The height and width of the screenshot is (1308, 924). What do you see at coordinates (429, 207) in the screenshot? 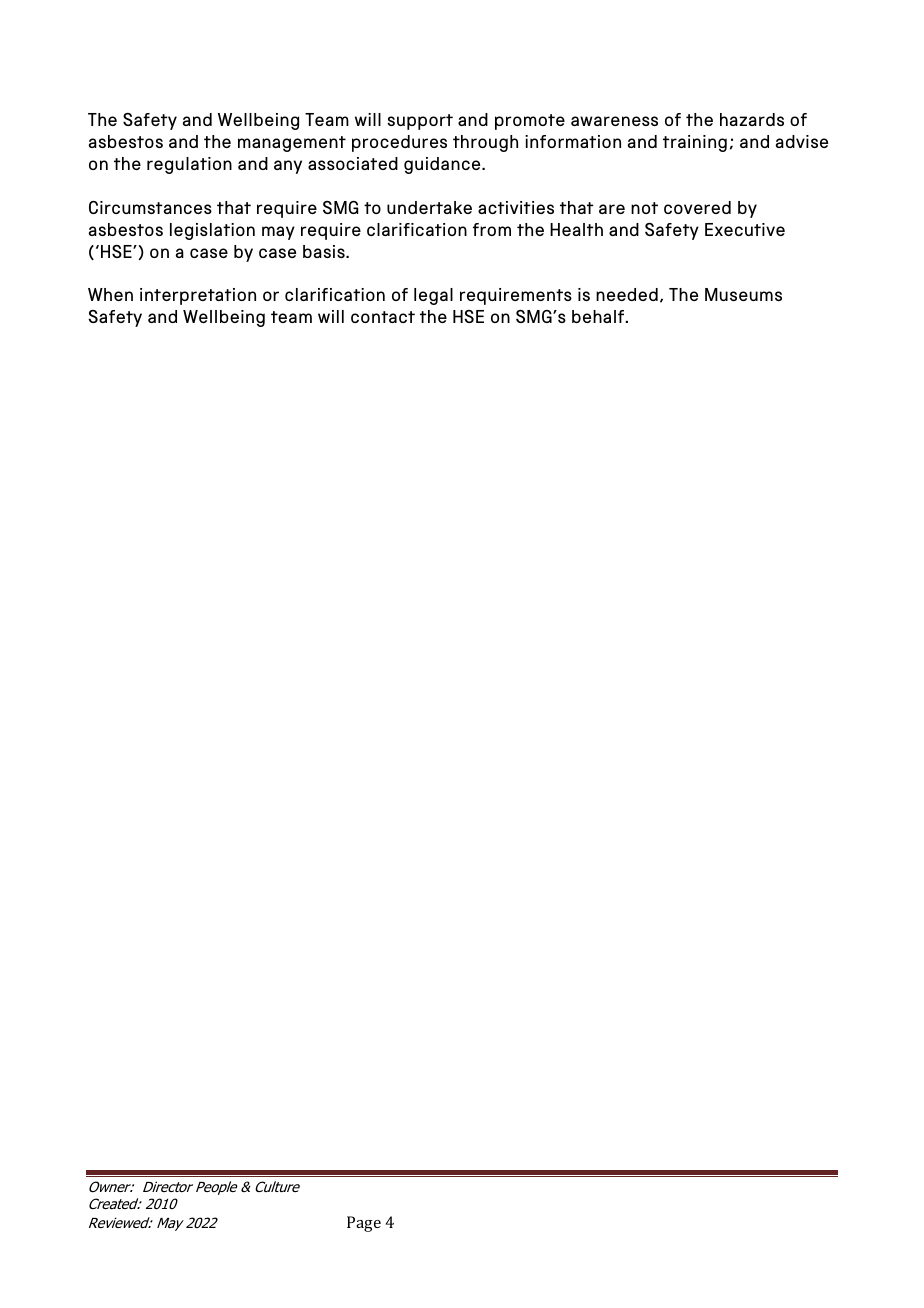
I see `undertake` at bounding box center [429, 207].
